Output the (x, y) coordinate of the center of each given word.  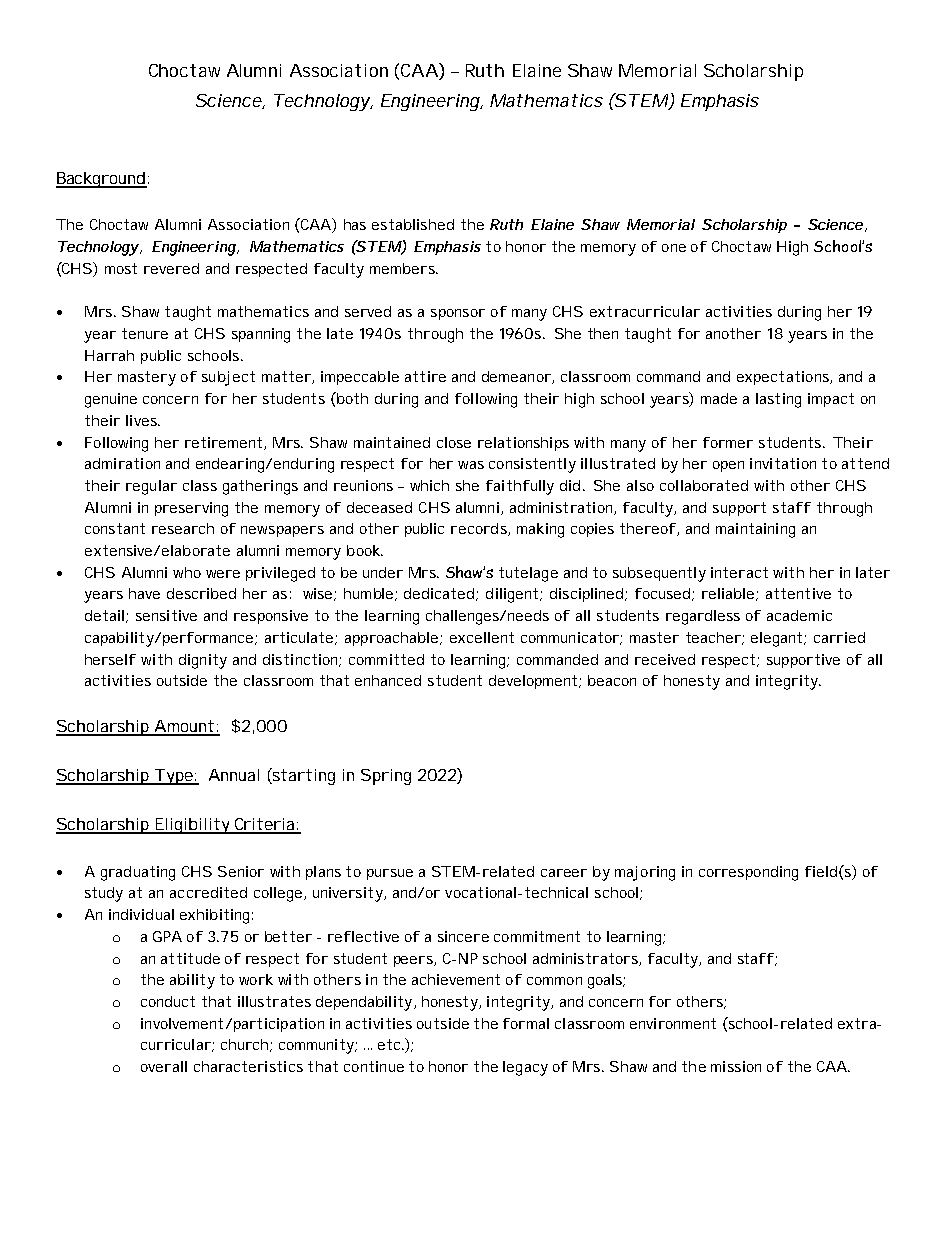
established (413, 224)
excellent (482, 637)
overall (164, 1066)
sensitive (166, 615)
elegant (776, 639)
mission (736, 1066)
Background (101, 180)
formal (526, 1023)
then (603, 333)
